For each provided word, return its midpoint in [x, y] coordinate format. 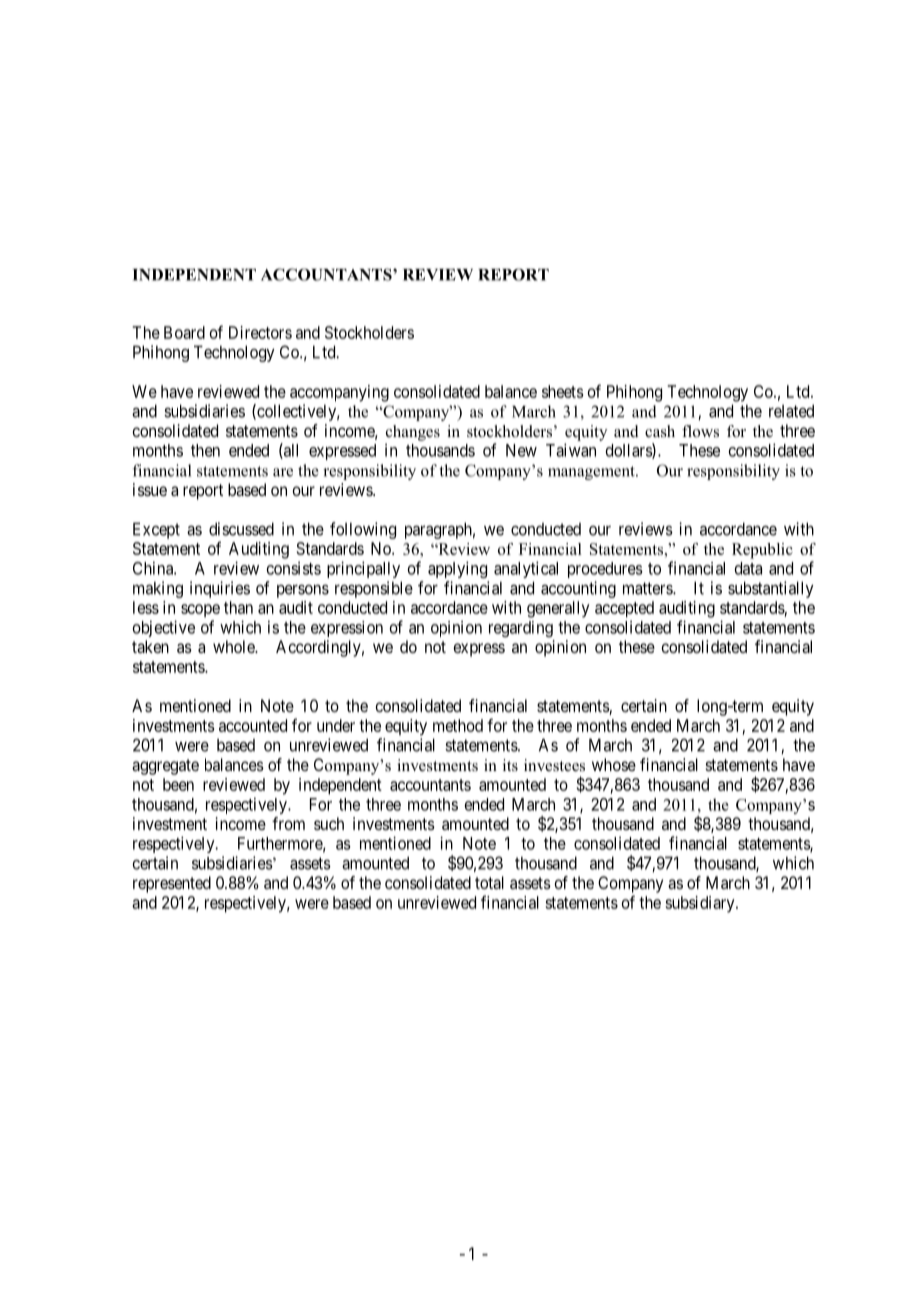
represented [172, 884]
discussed [241, 529]
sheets [563, 391]
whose [614, 764]
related [791, 411]
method [458, 725]
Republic [762, 551]
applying [457, 569]
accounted [253, 725]
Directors [260, 332]
